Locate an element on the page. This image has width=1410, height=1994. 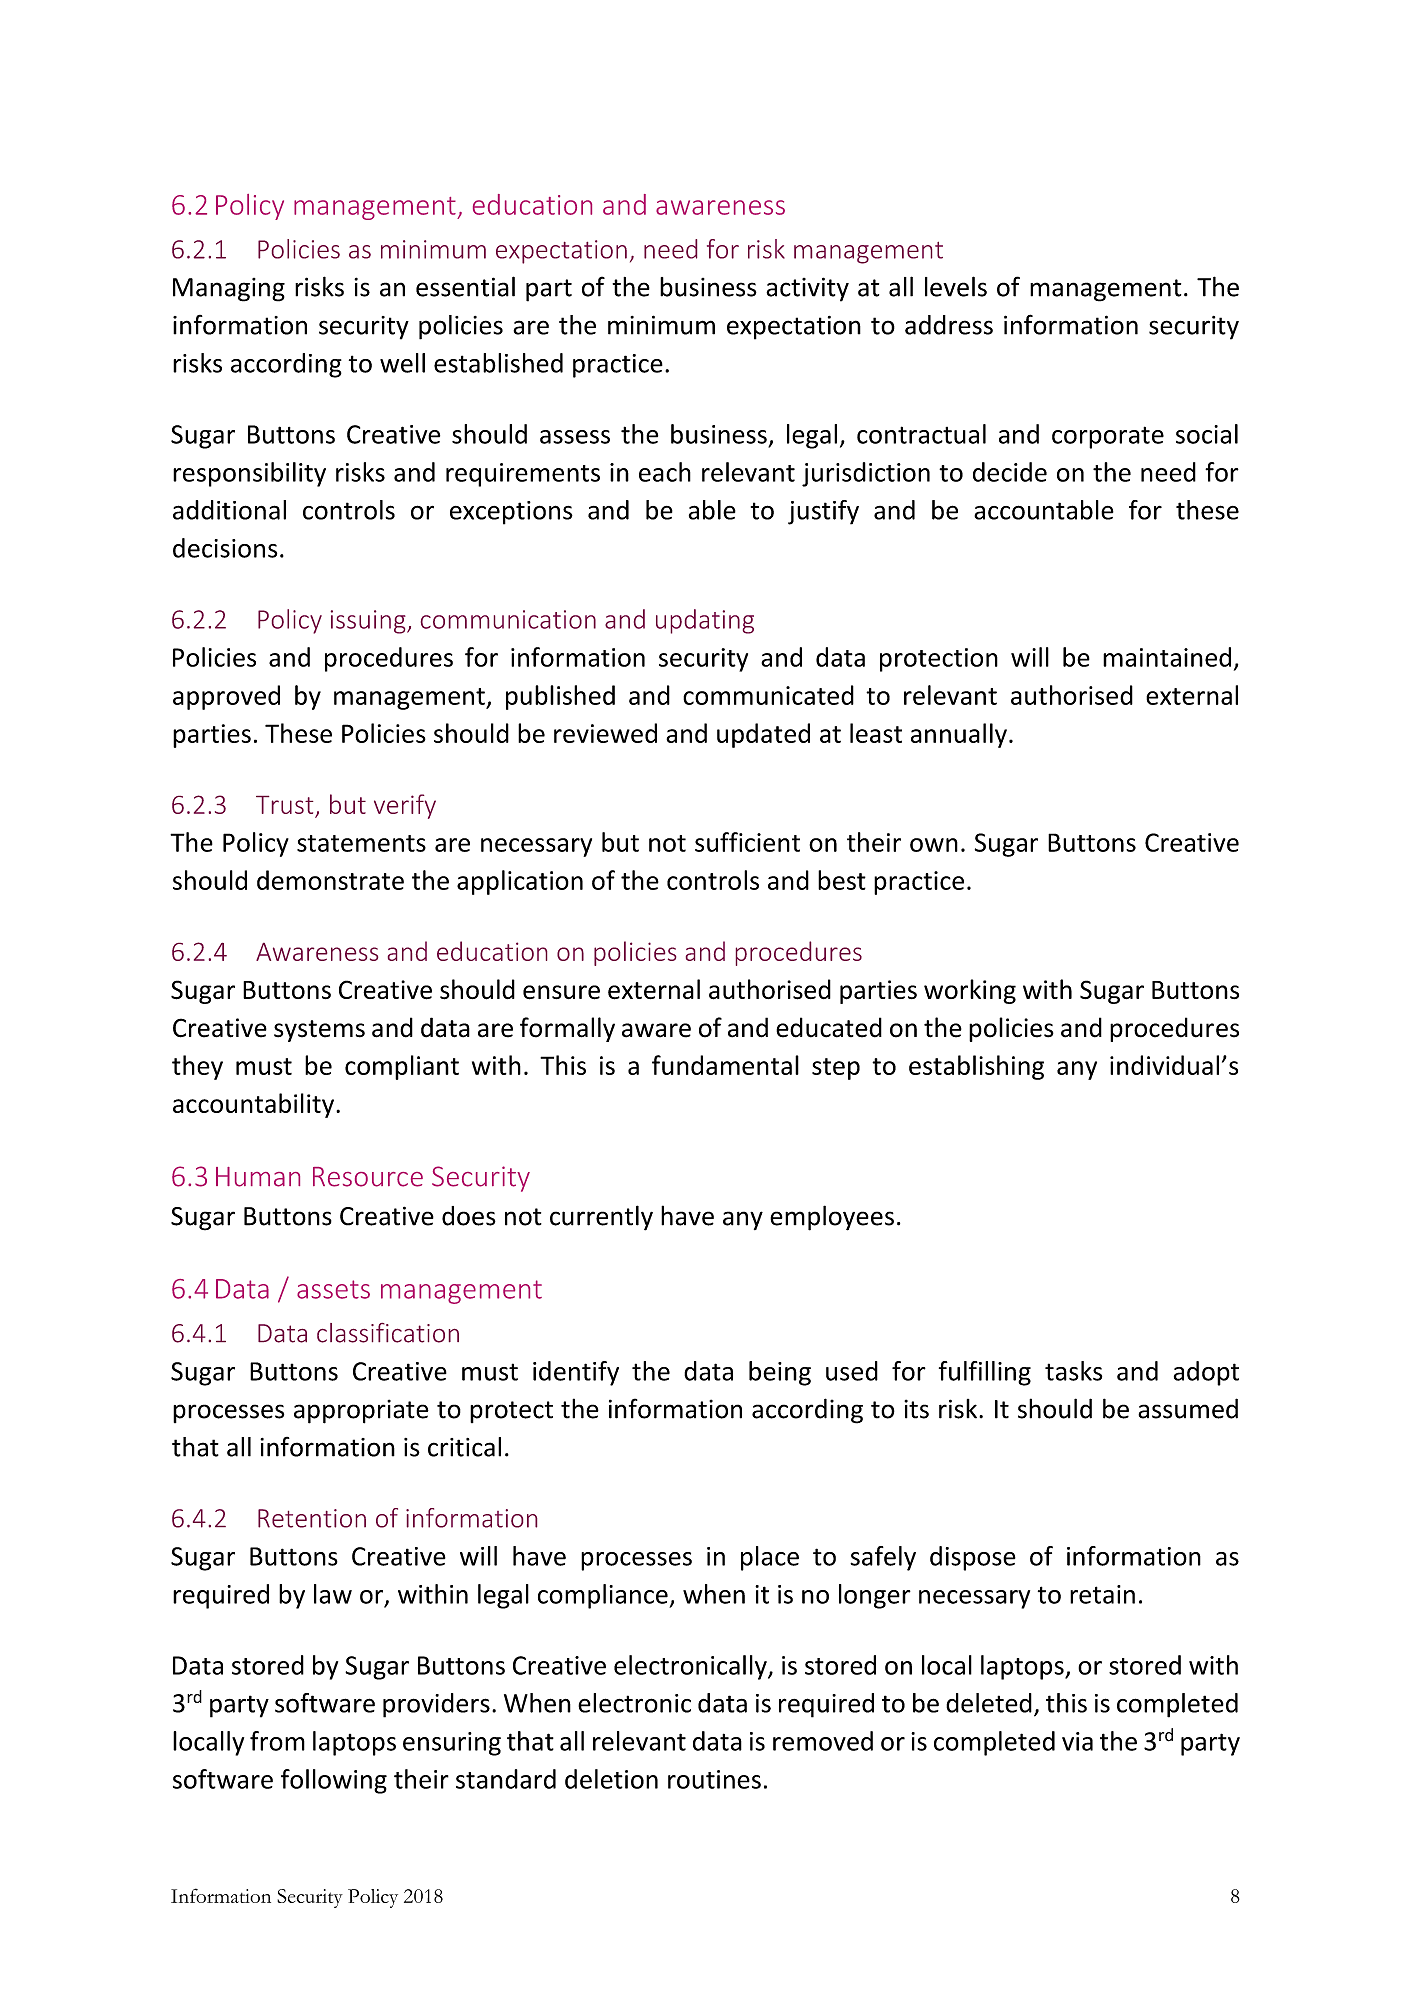
activity is located at coordinates (807, 289).
